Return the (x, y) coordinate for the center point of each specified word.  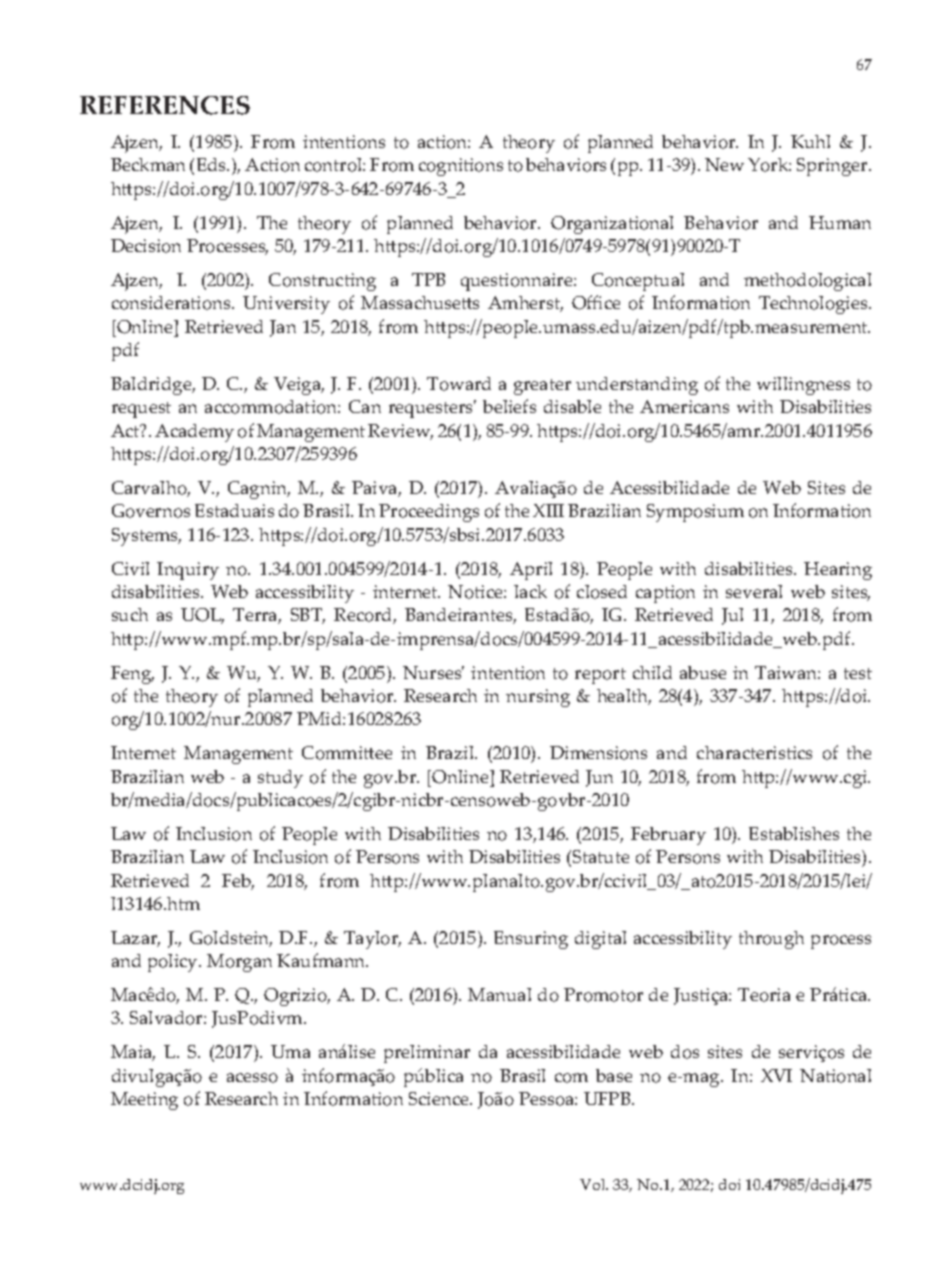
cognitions (461, 167)
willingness (803, 386)
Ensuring (531, 940)
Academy (194, 433)
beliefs (509, 406)
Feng (132, 675)
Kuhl (810, 141)
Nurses (433, 672)
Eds (213, 164)
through (771, 940)
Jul (732, 616)
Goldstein (231, 939)
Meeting (144, 1101)
